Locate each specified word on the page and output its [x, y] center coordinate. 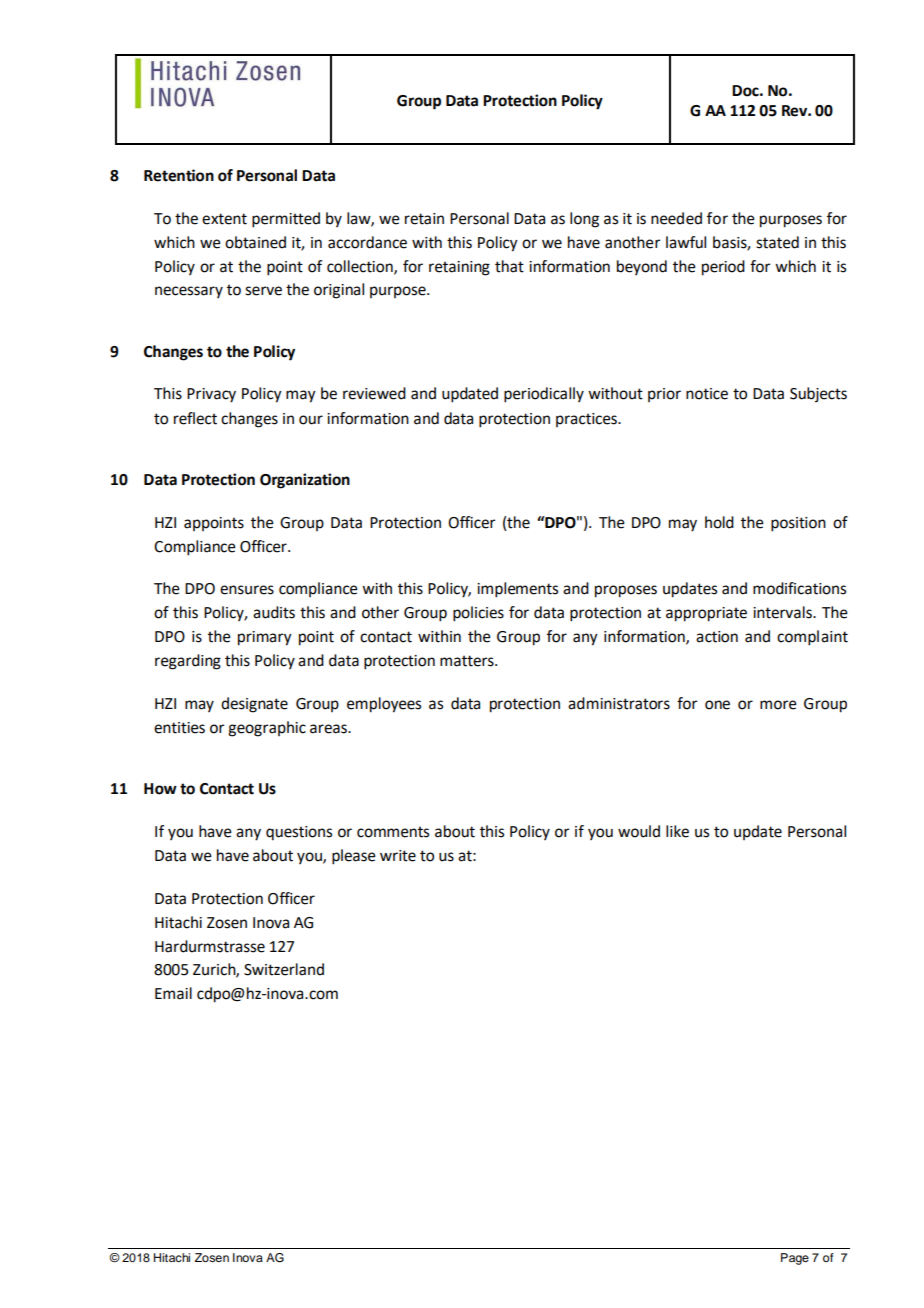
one [717, 705]
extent [224, 219]
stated [777, 242]
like [677, 831]
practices [587, 420]
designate [254, 705]
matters [468, 661]
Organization [305, 481]
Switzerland [284, 969]
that [509, 266]
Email [173, 993]
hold [719, 522]
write [398, 856]
